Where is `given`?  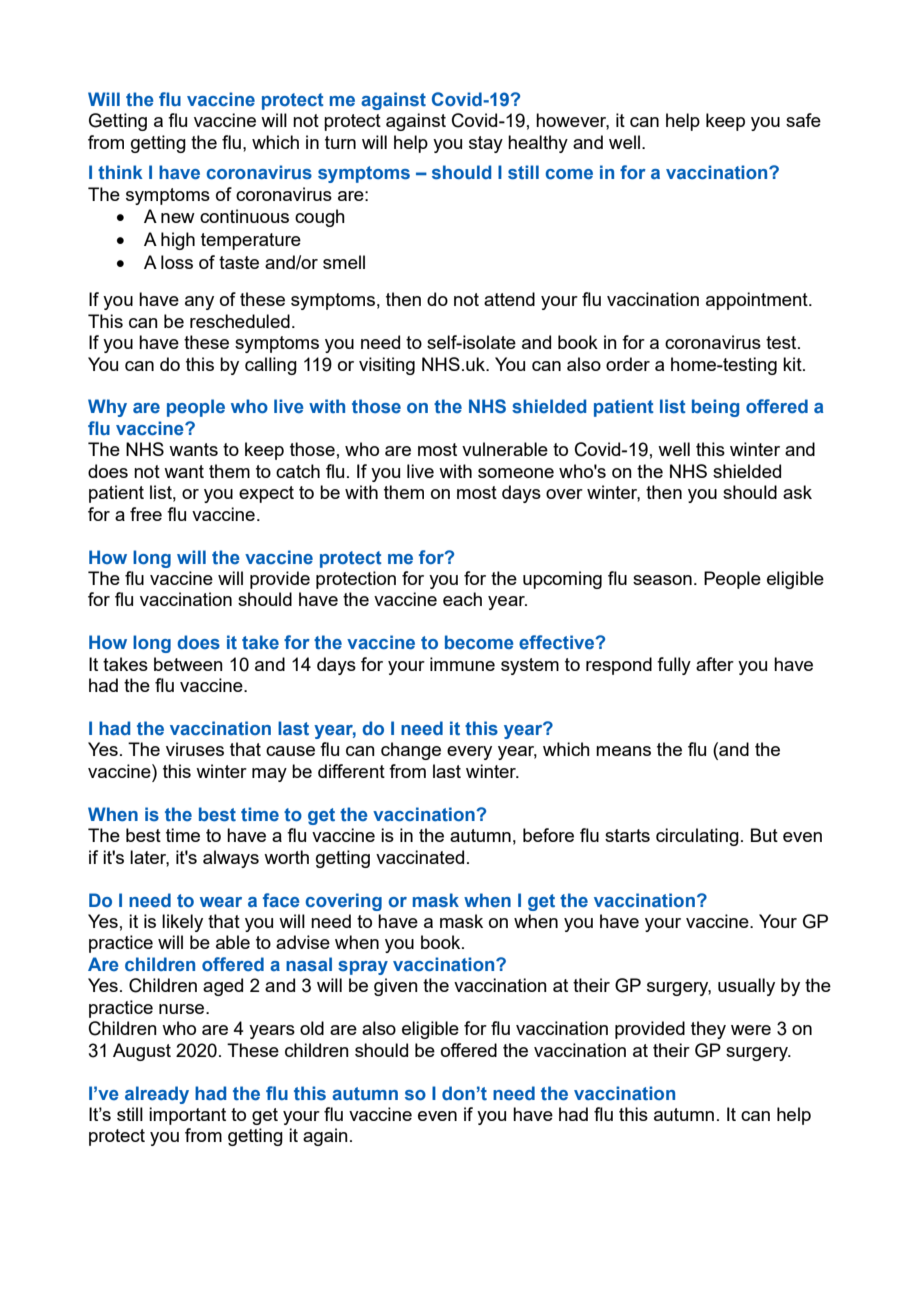
given is located at coordinates (396, 987).
